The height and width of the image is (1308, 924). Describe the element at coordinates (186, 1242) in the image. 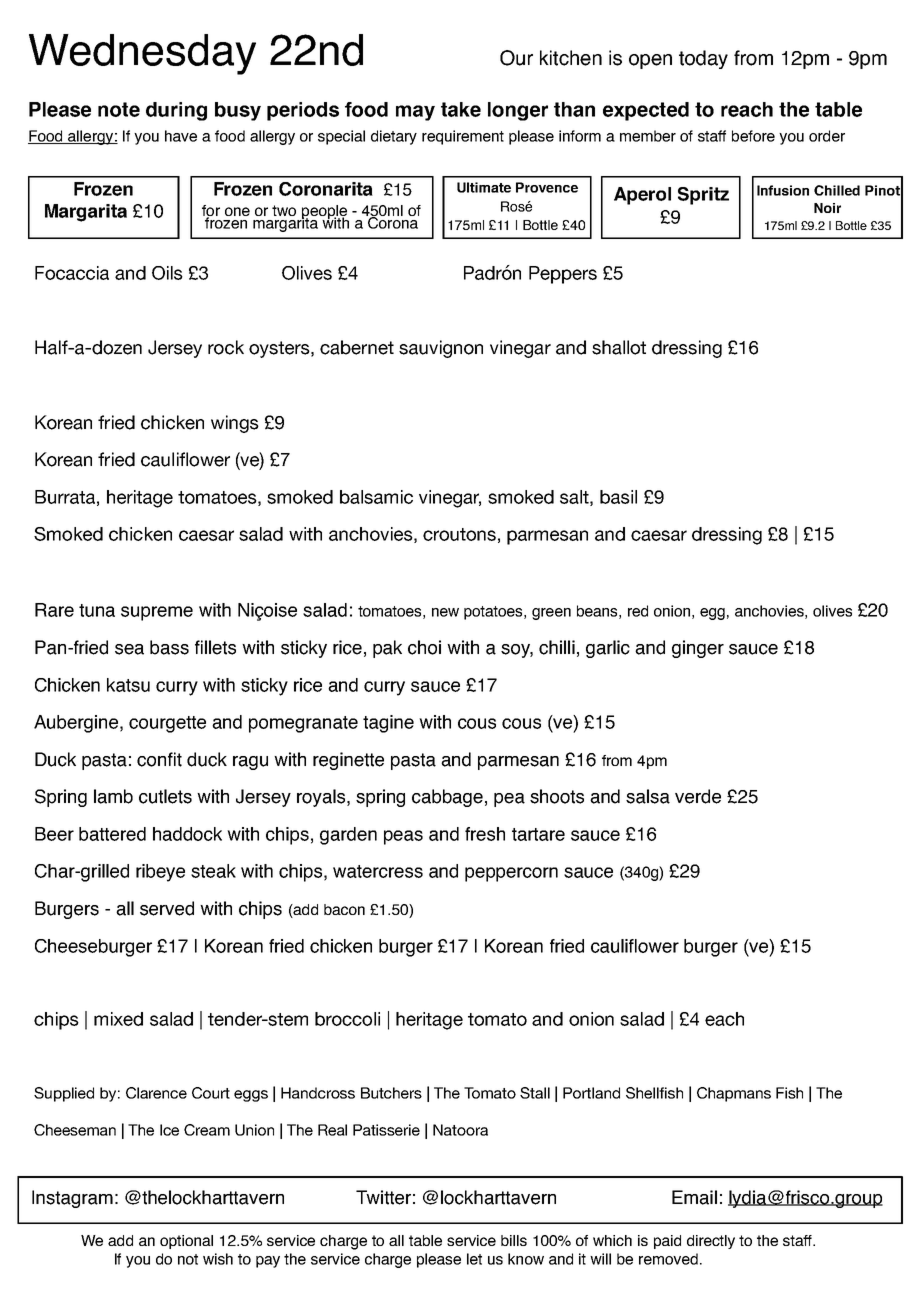

I see `optional` at that location.
